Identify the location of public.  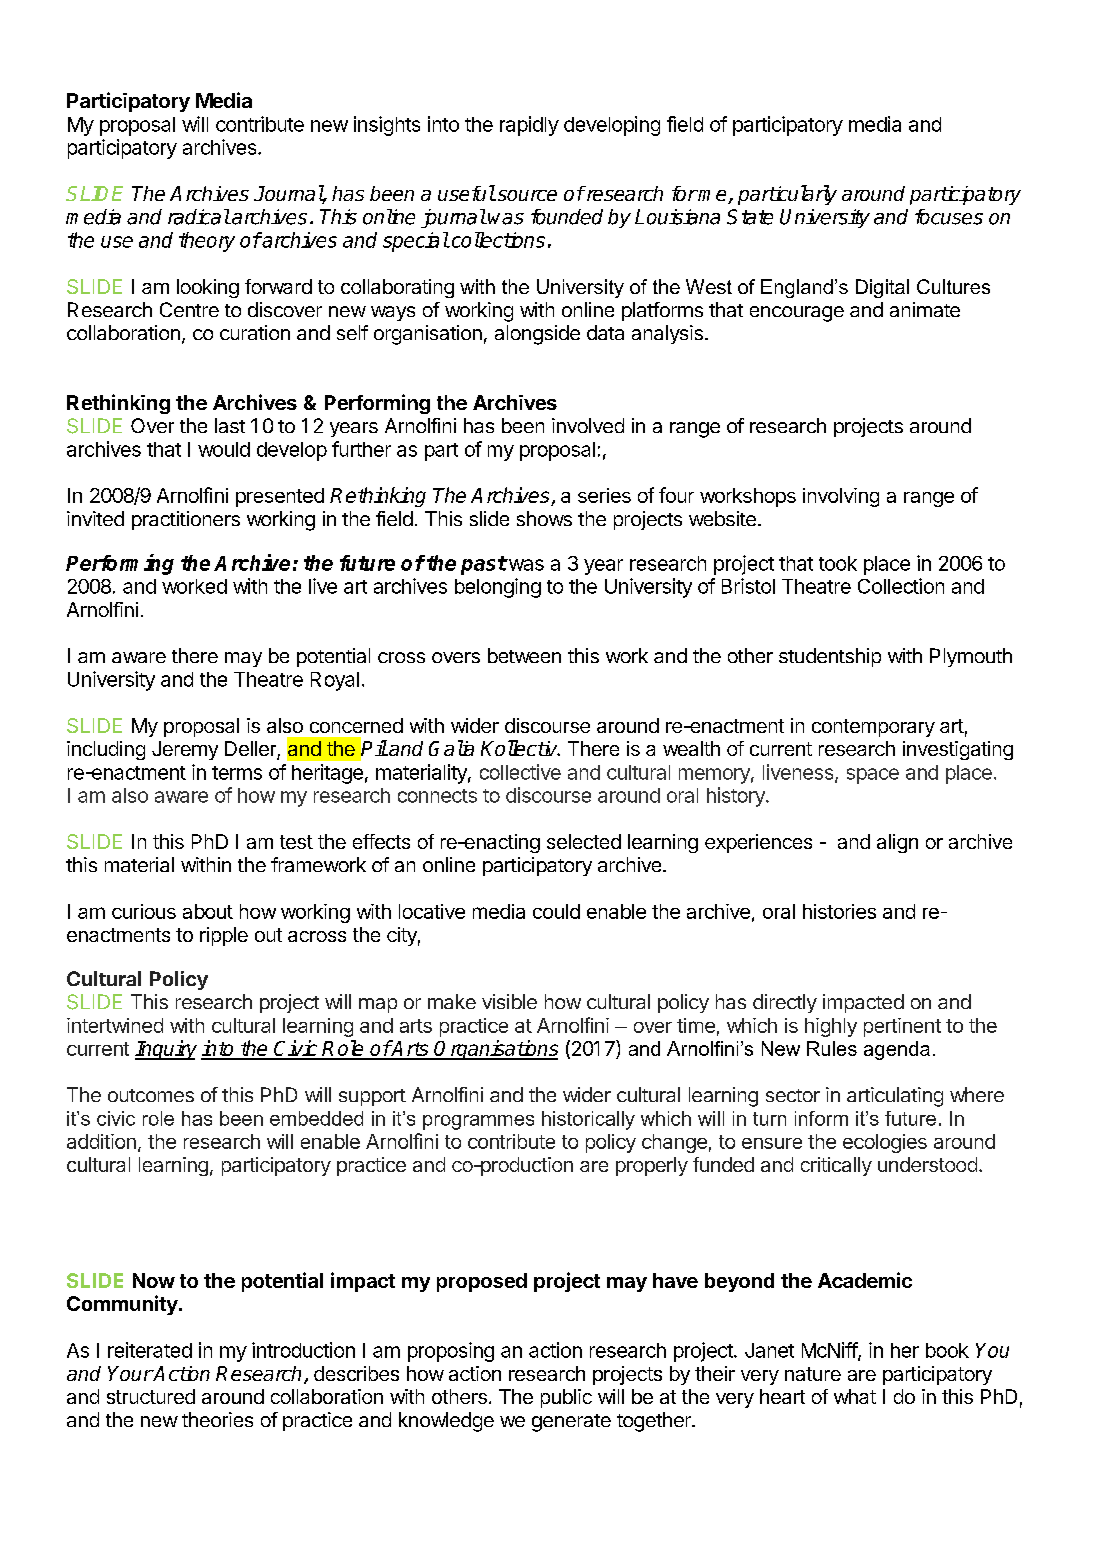
(566, 1398).
